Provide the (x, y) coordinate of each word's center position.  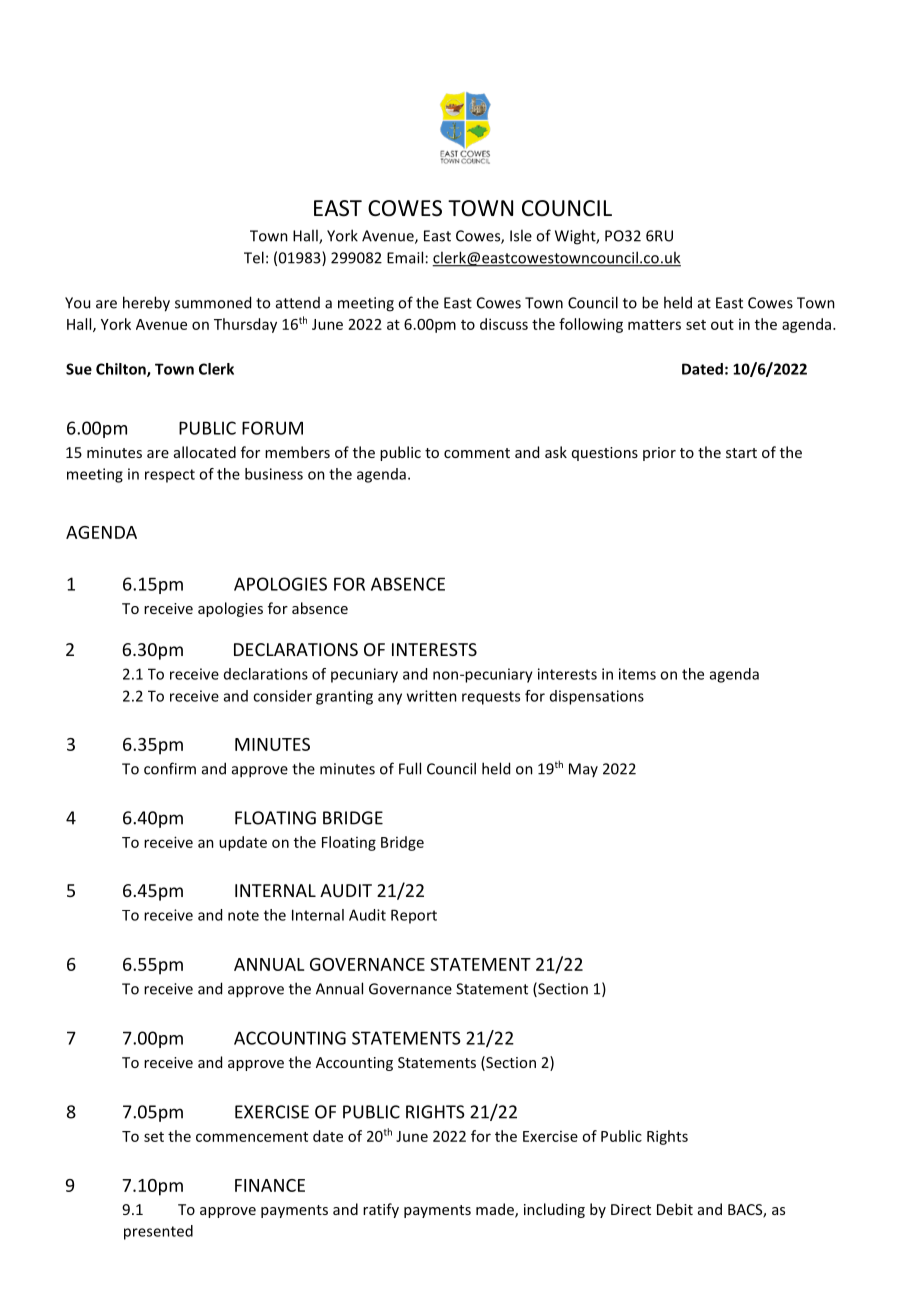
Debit (675, 1209)
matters (654, 325)
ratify (381, 1210)
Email (405, 257)
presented (158, 1232)
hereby (146, 304)
